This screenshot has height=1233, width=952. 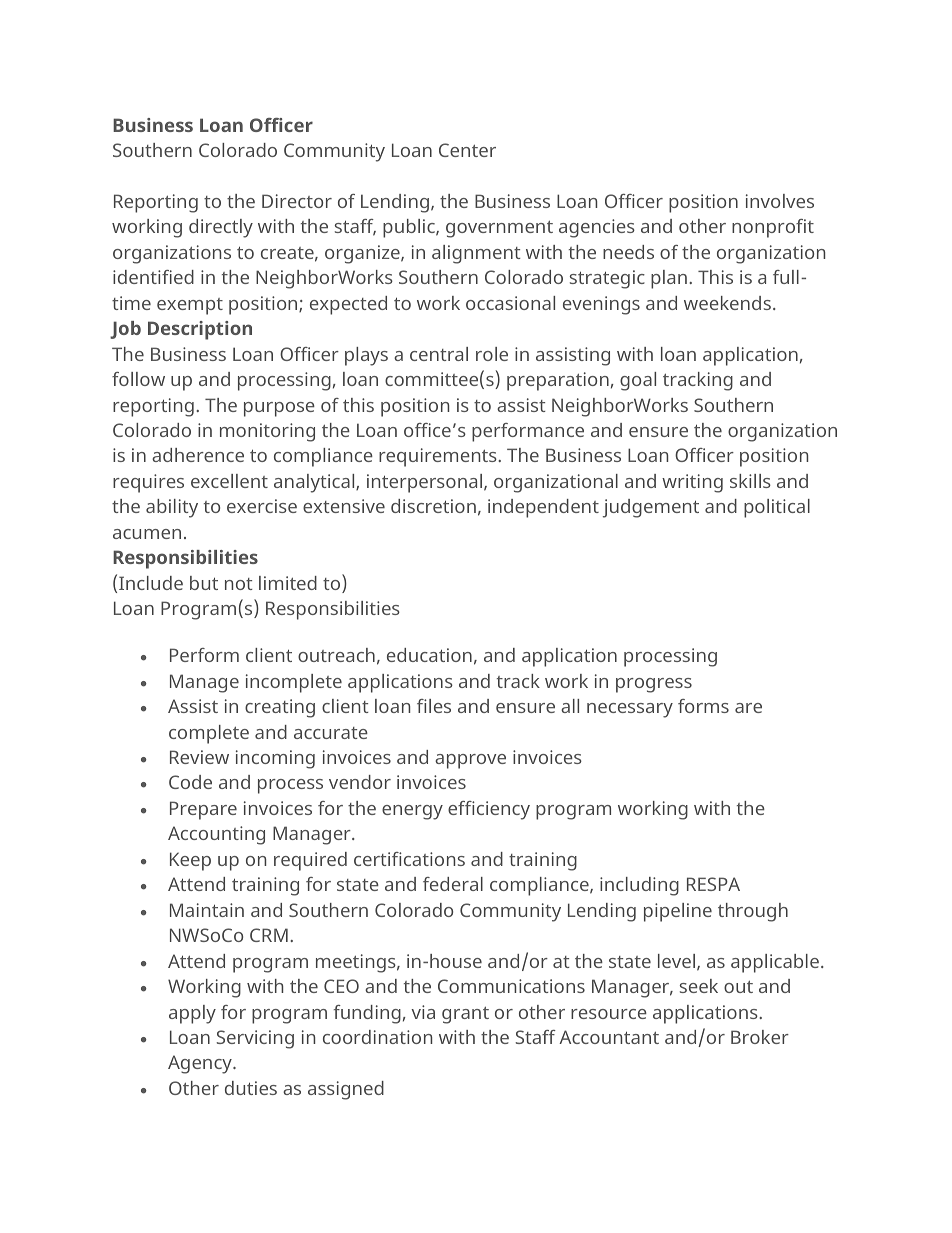 I want to click on progress, so click(x=654, y=685).
